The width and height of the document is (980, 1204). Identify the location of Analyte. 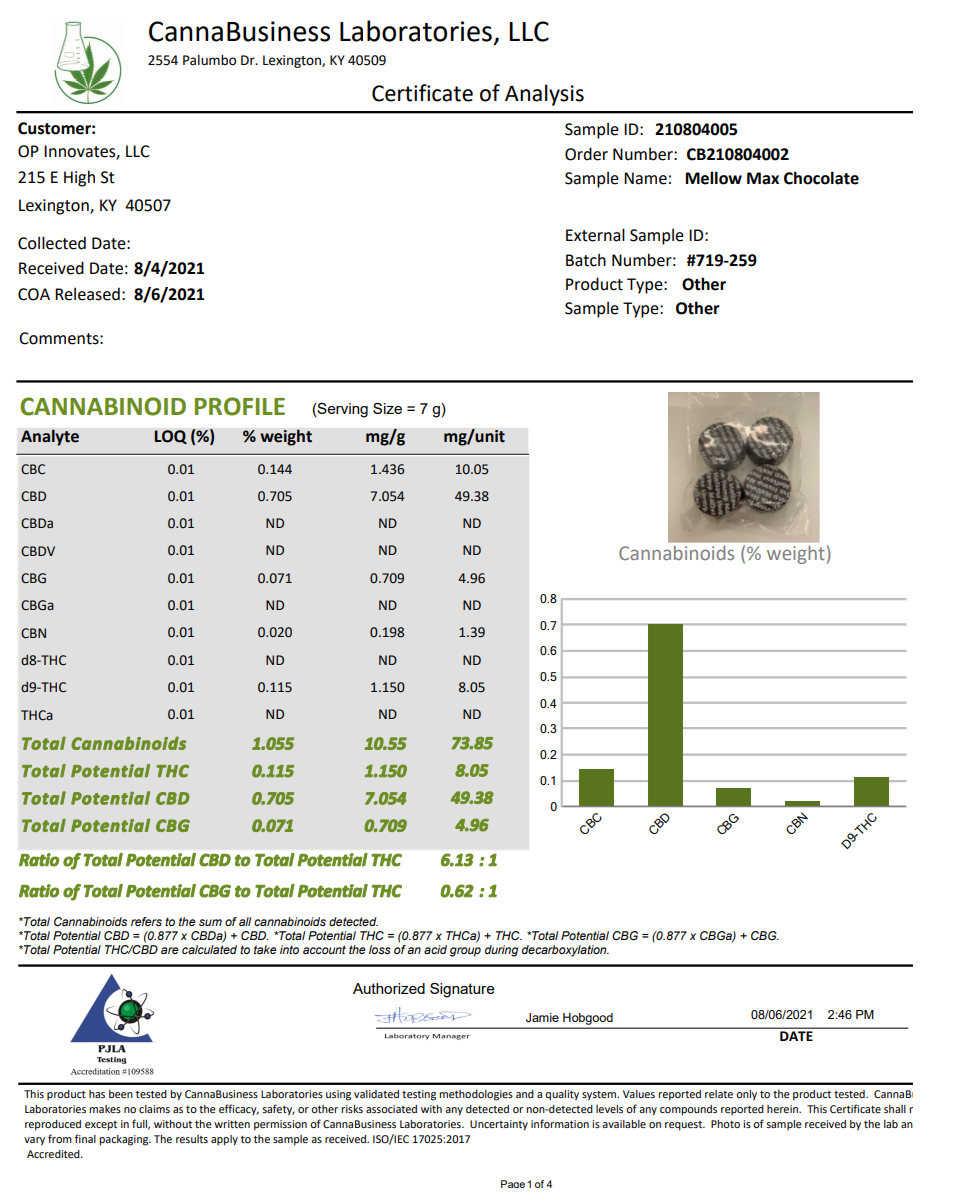
(50, 437).
